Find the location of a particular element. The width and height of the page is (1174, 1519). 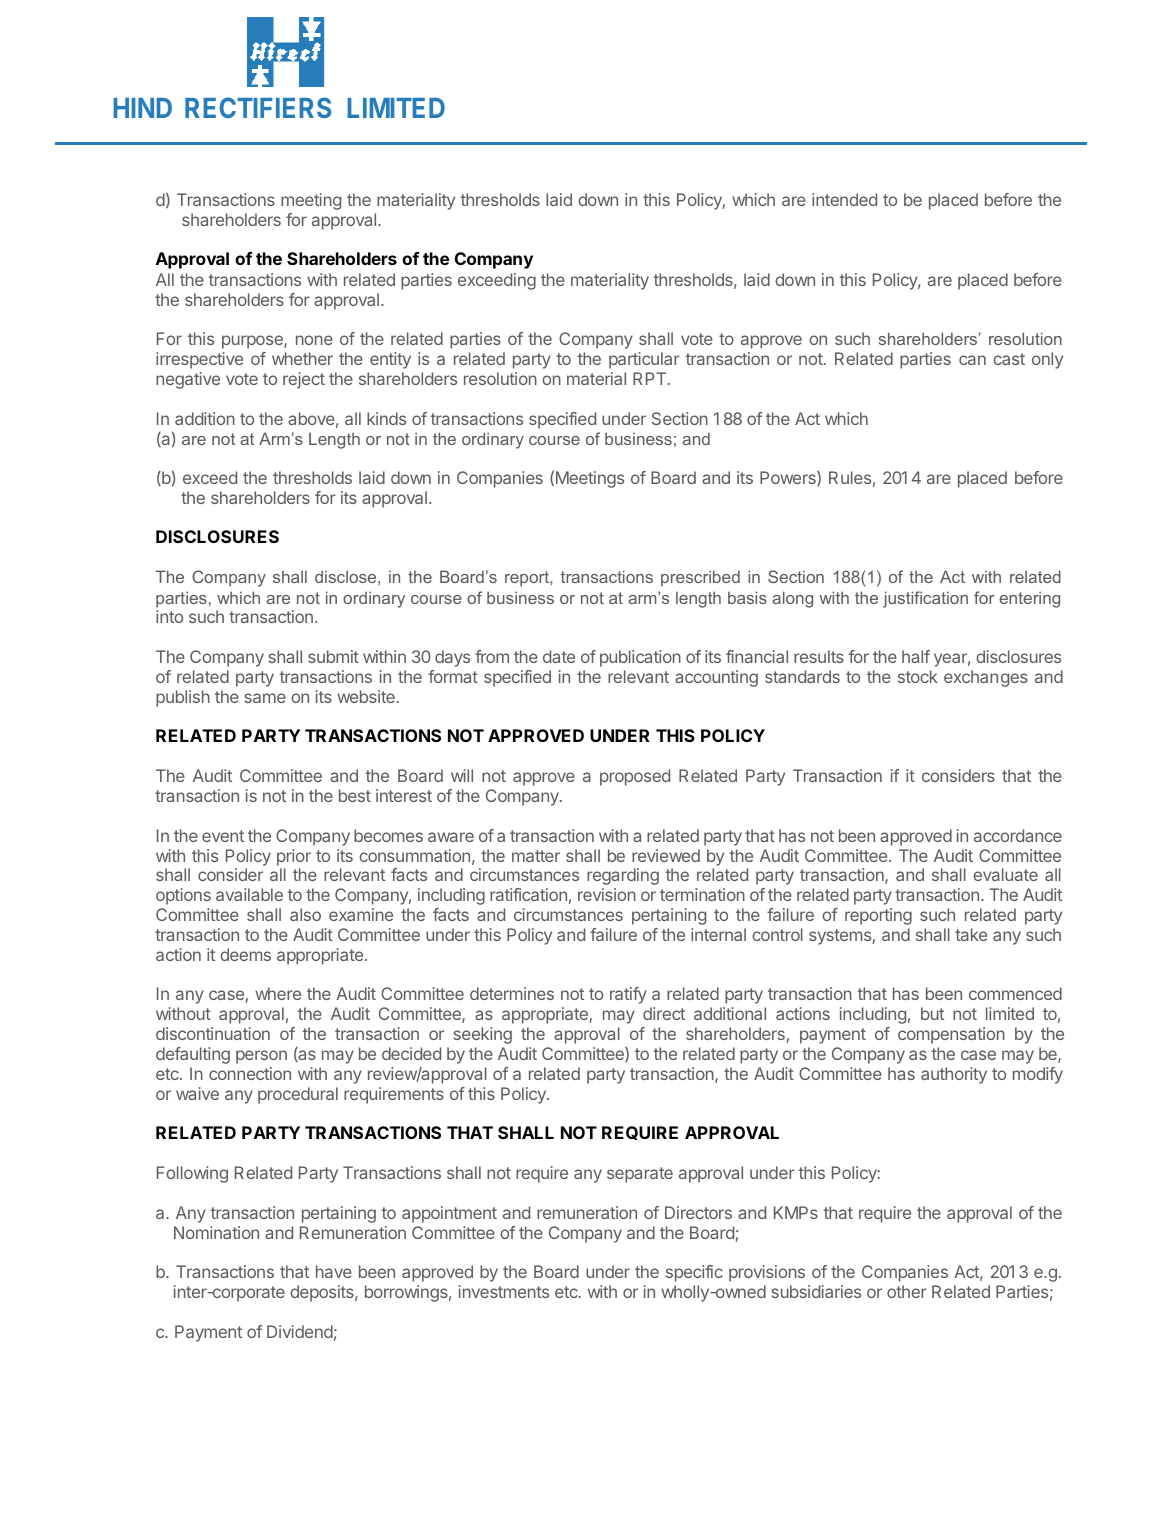

same is located at coordinates (265, 698).
